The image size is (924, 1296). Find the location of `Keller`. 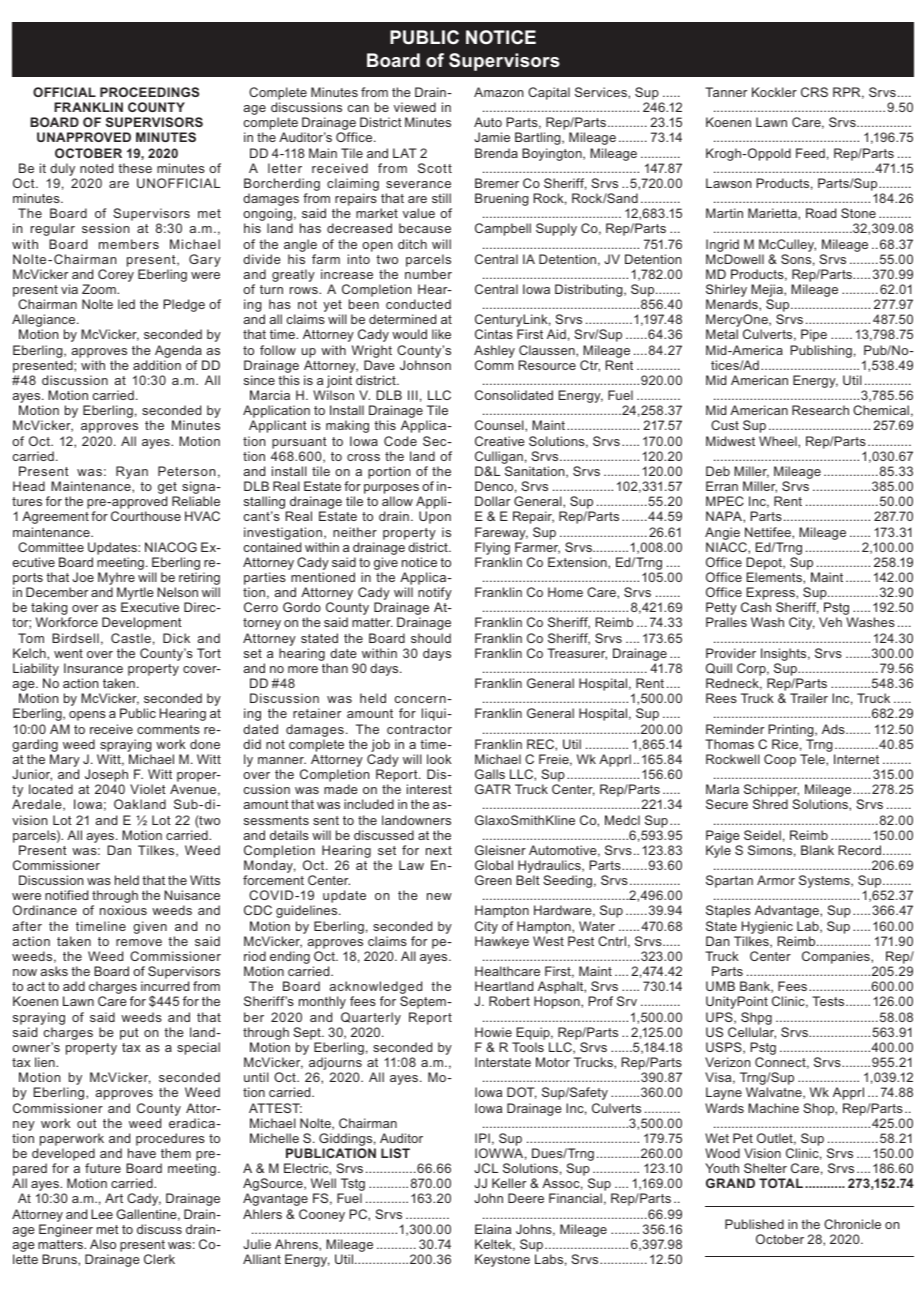

Keller is located at coordinates (509, 1183).
